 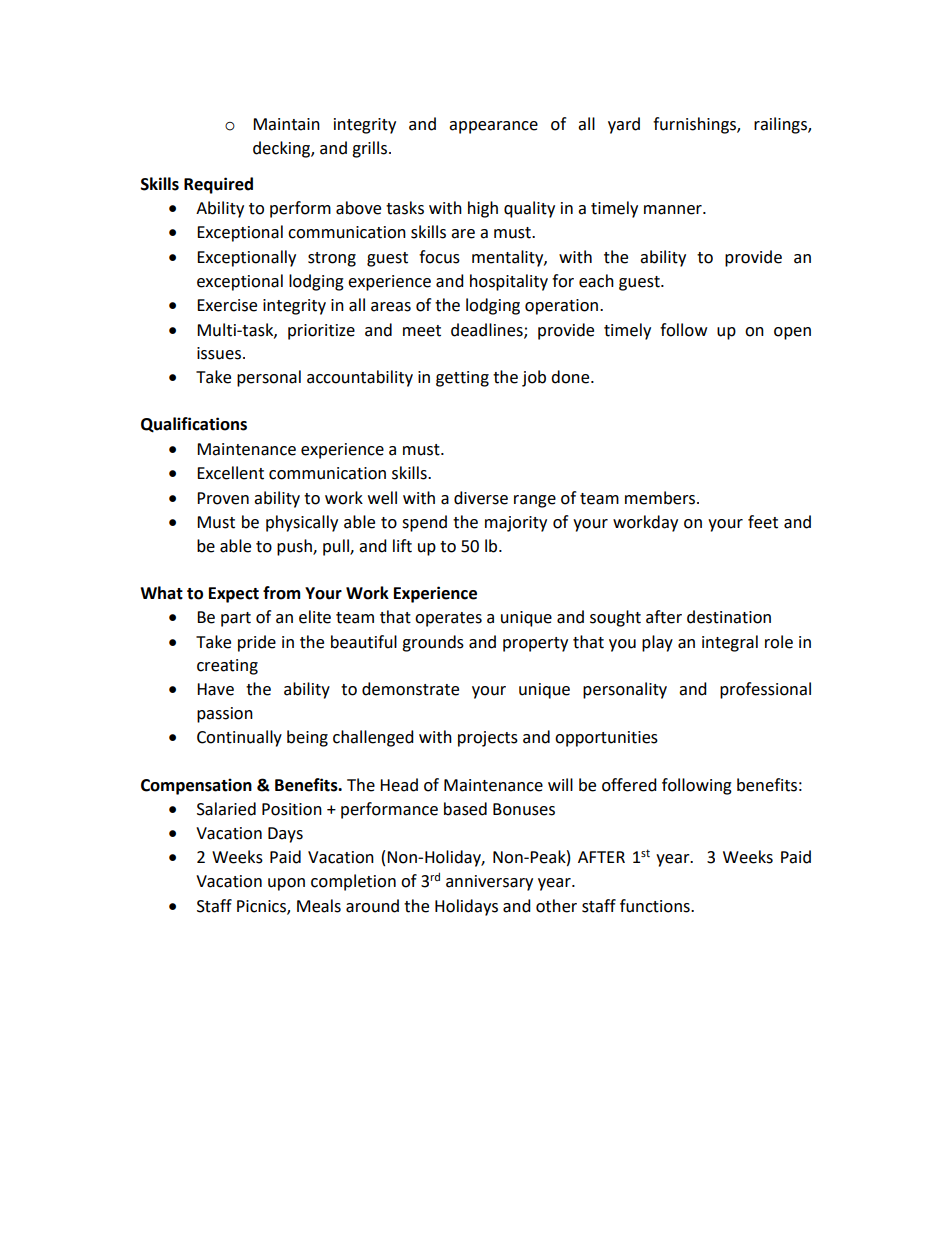 What do you see at coordinates (781, 125) in the screenshot?
I see `railings` at bounding box center [781, 125].
